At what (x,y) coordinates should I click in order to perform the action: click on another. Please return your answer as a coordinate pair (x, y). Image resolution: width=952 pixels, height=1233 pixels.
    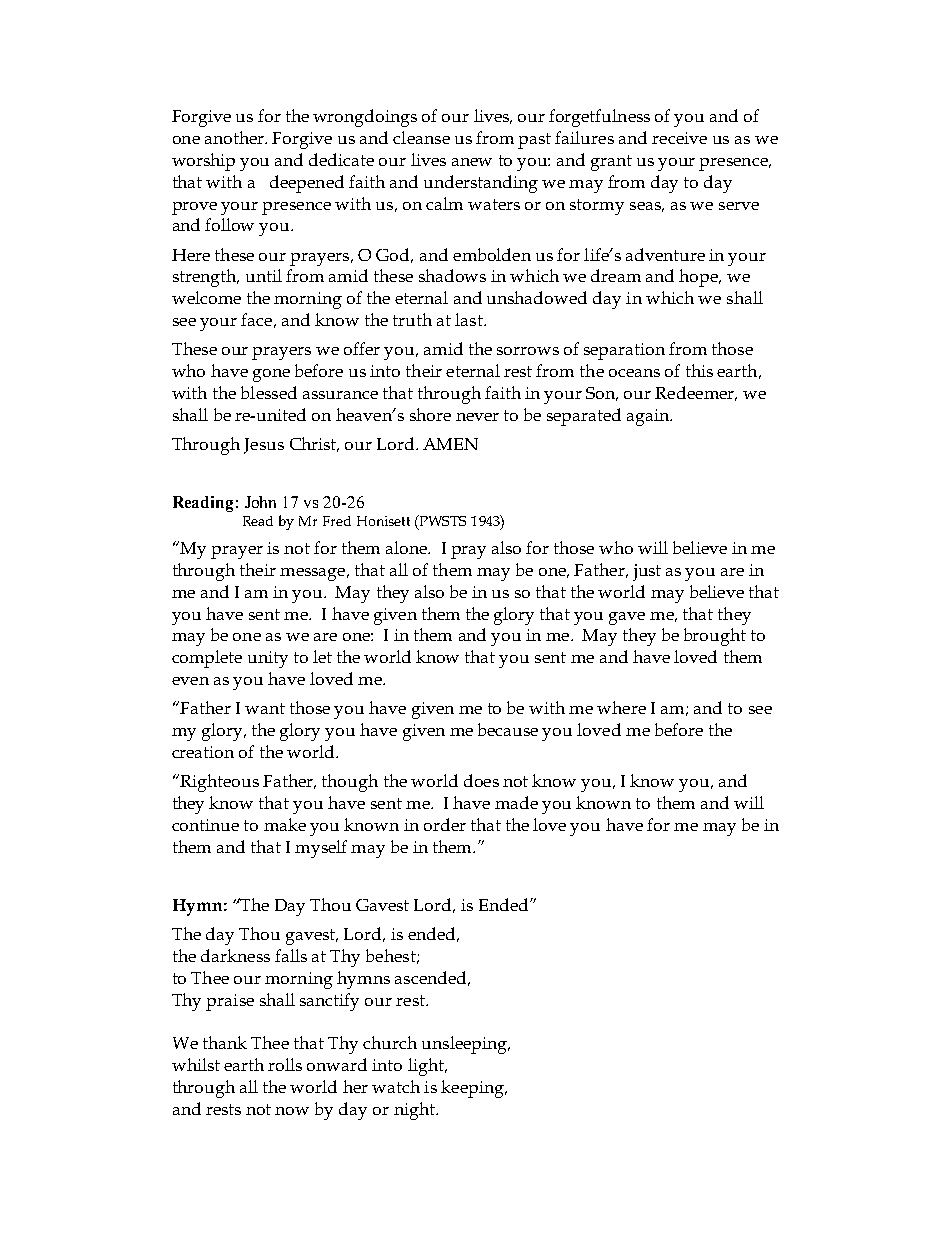
    Looking at the image, I should click on (236, 137).
